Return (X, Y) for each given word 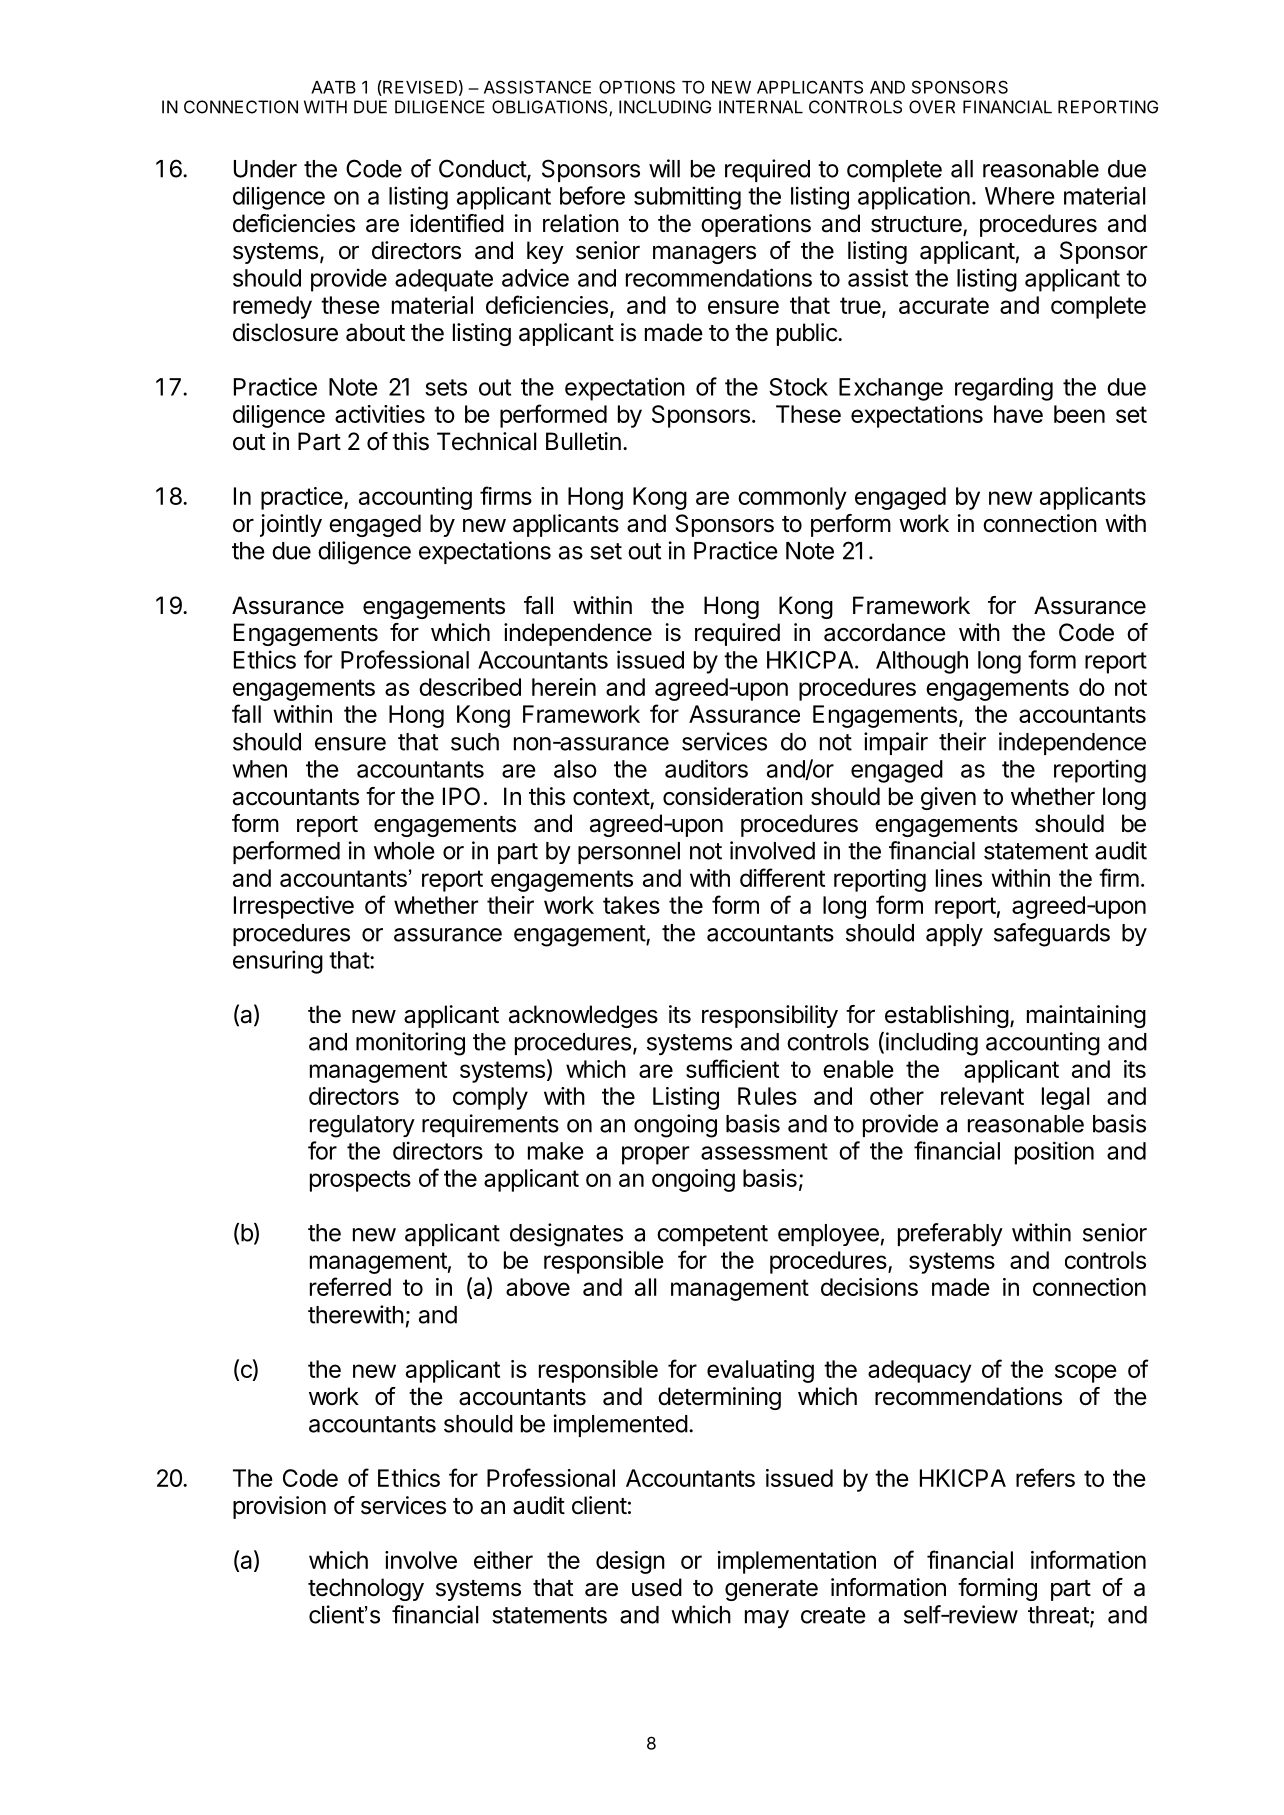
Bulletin (583, 441)
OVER (932, 107)
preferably (950, 1234)
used (657, 1587)
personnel (629, 853)
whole (404, 851)
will (664, 168)
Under (265, 169)
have (1018, 414)
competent (712, 1235)
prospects (360, 1181)
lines (959, 878)
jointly (291, 525)
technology (366, 1589)
